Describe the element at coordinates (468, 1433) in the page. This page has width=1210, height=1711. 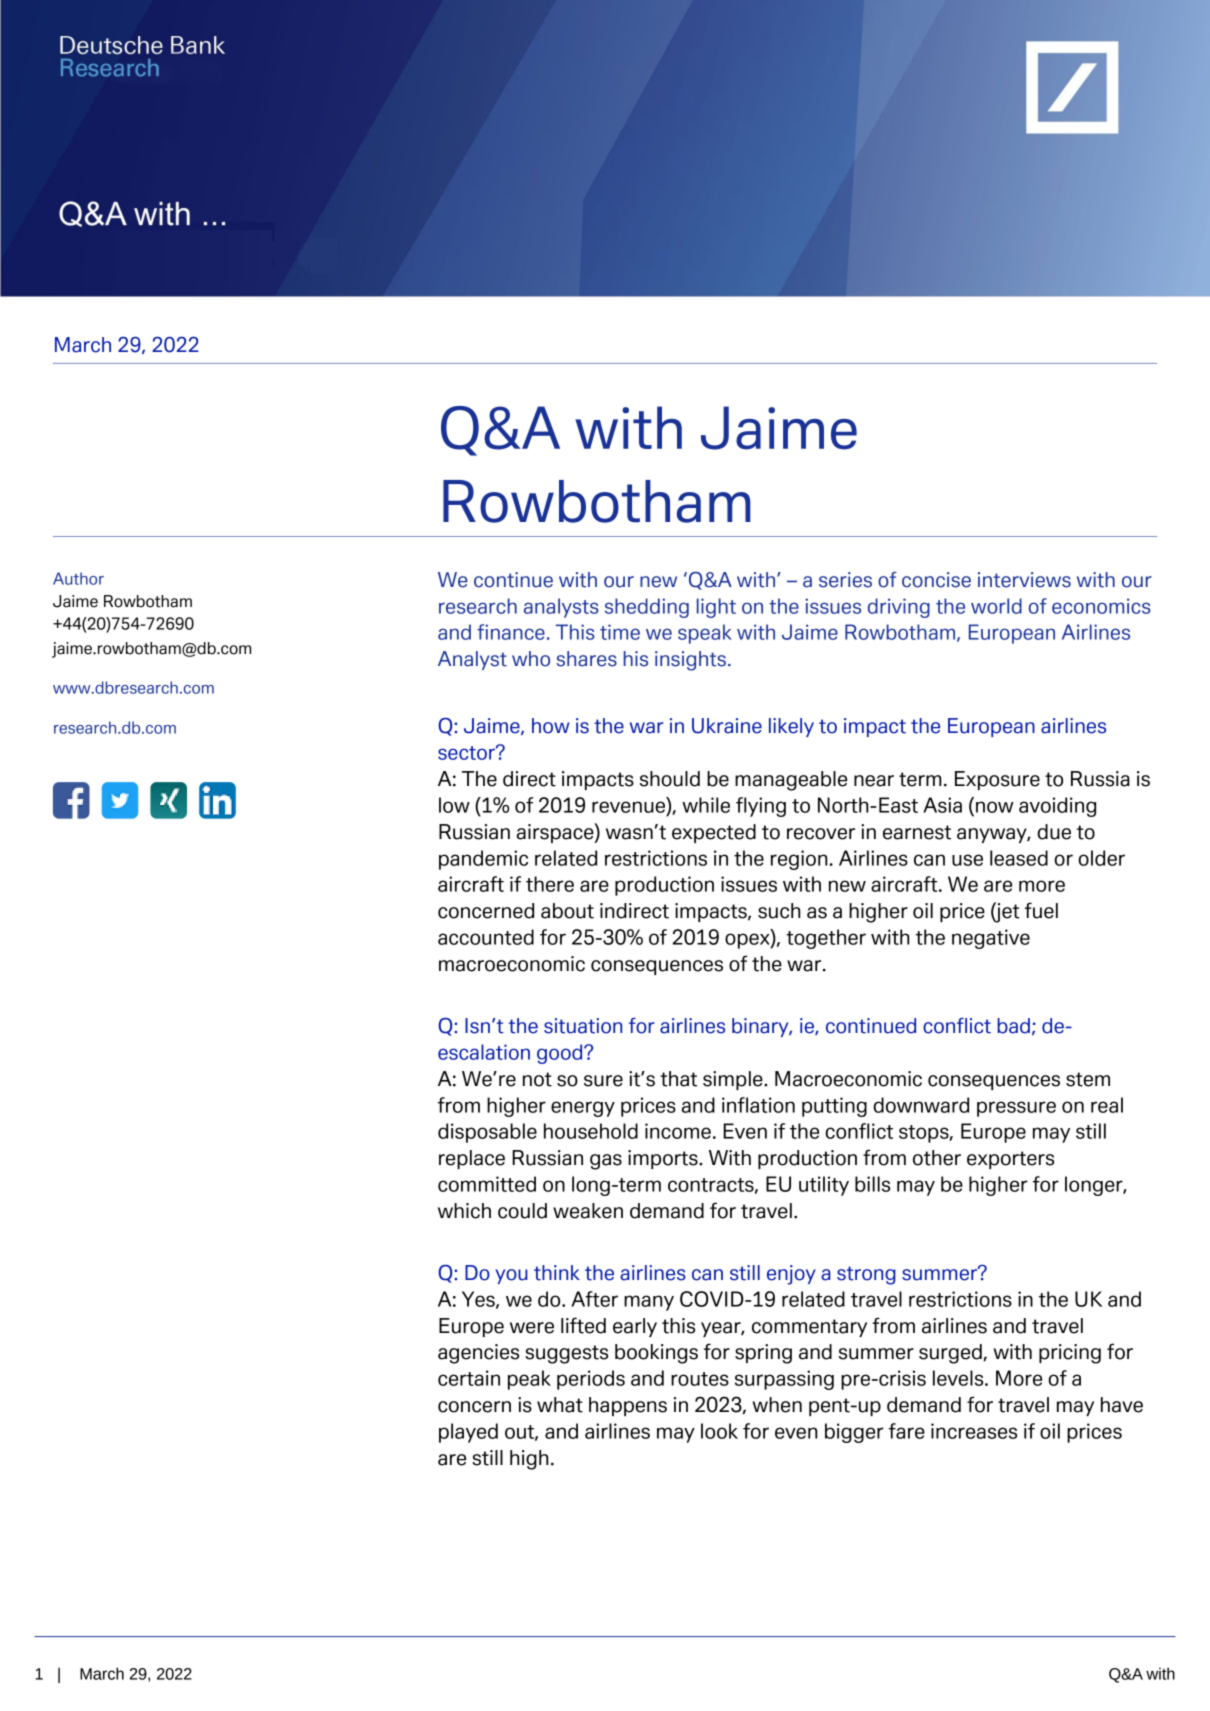
I see `played` at that location.
